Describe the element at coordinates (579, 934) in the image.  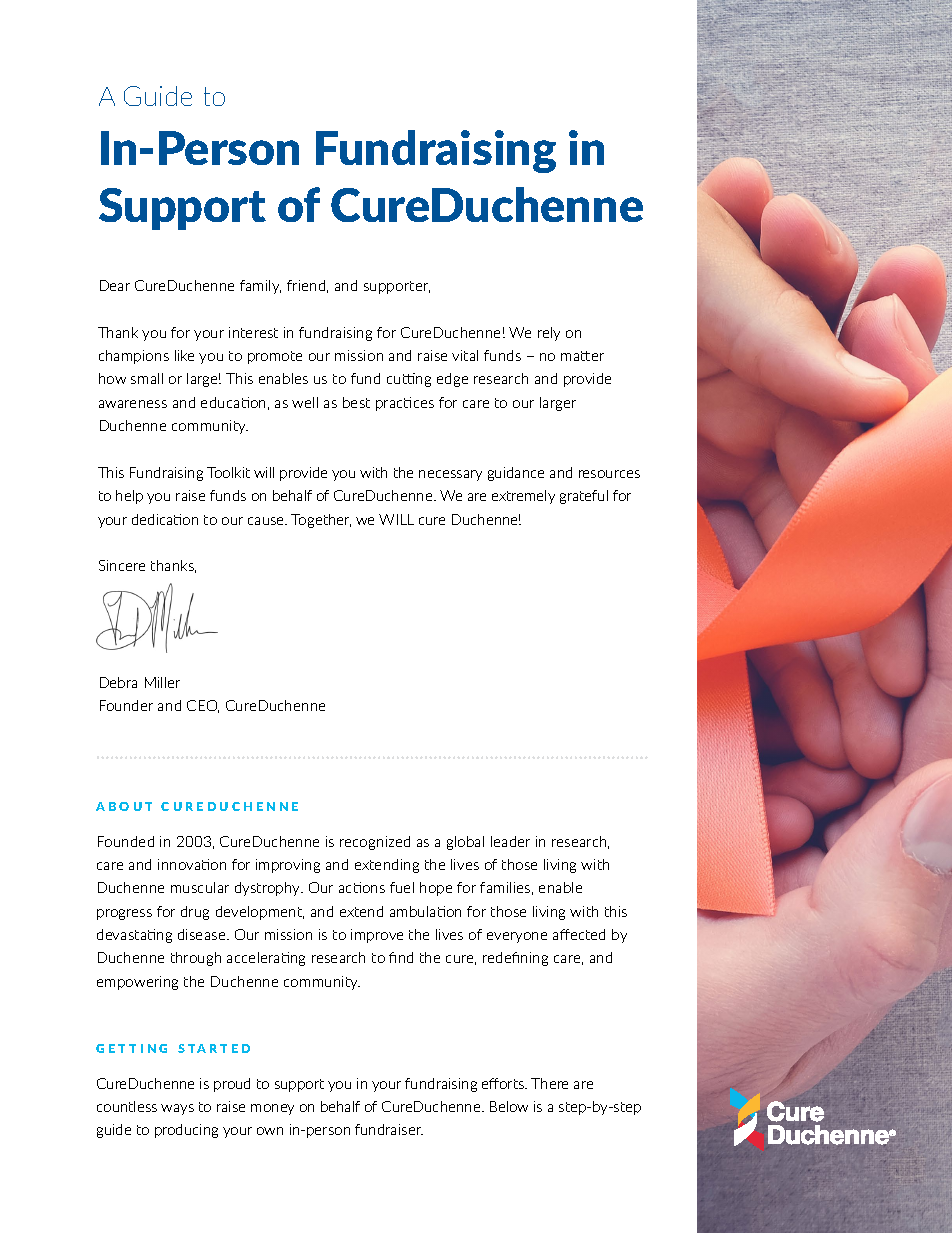
I see `affected` at that location.
